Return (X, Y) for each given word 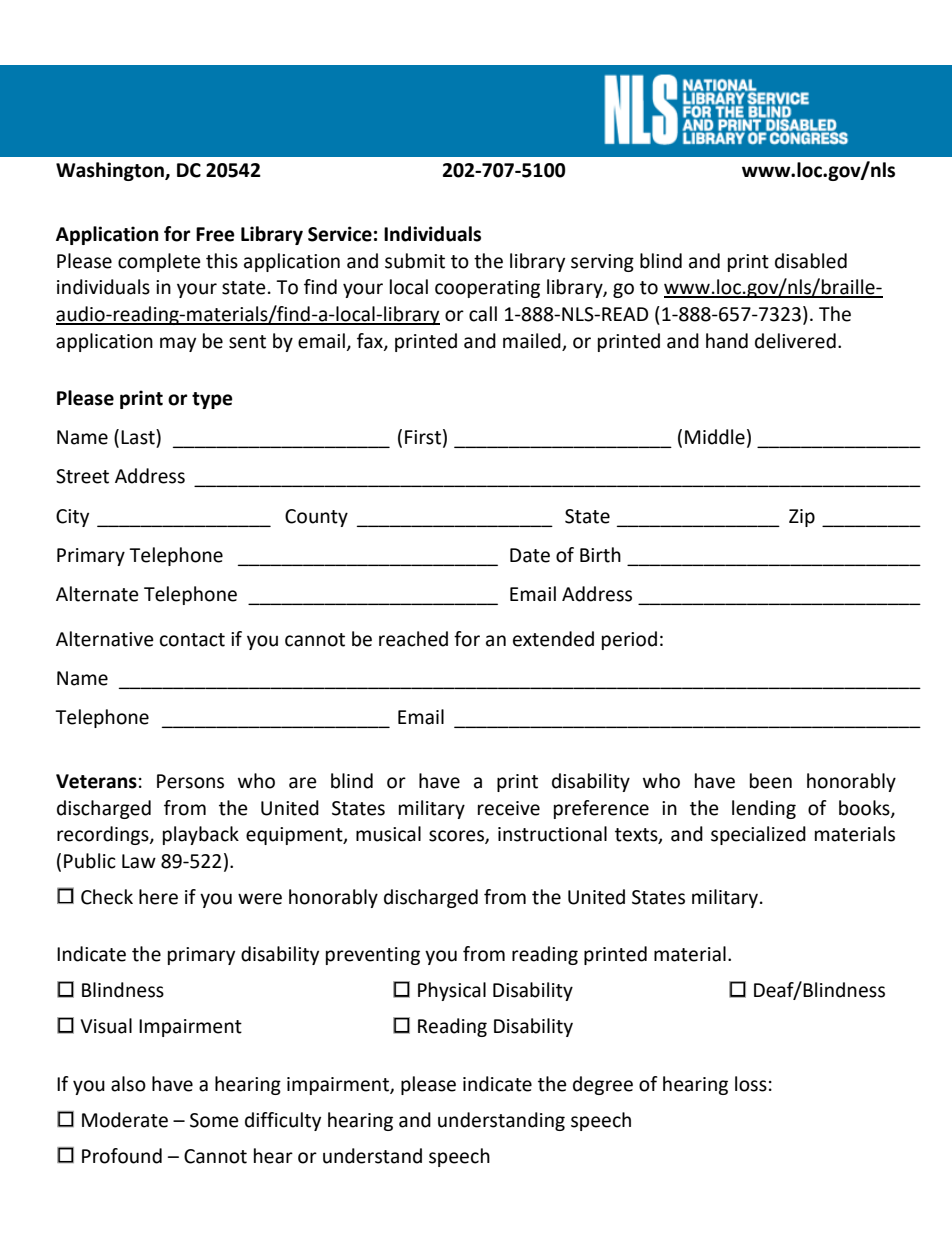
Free (215, 234)
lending (764, 809)
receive (509, 808)
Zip (802, 518)
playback (201, 835)
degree (603, 1085)
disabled (811, 261)
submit (415, 261)
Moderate (125, 1120)
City (72, 518)
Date (530, 555)
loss (751, 1084)
